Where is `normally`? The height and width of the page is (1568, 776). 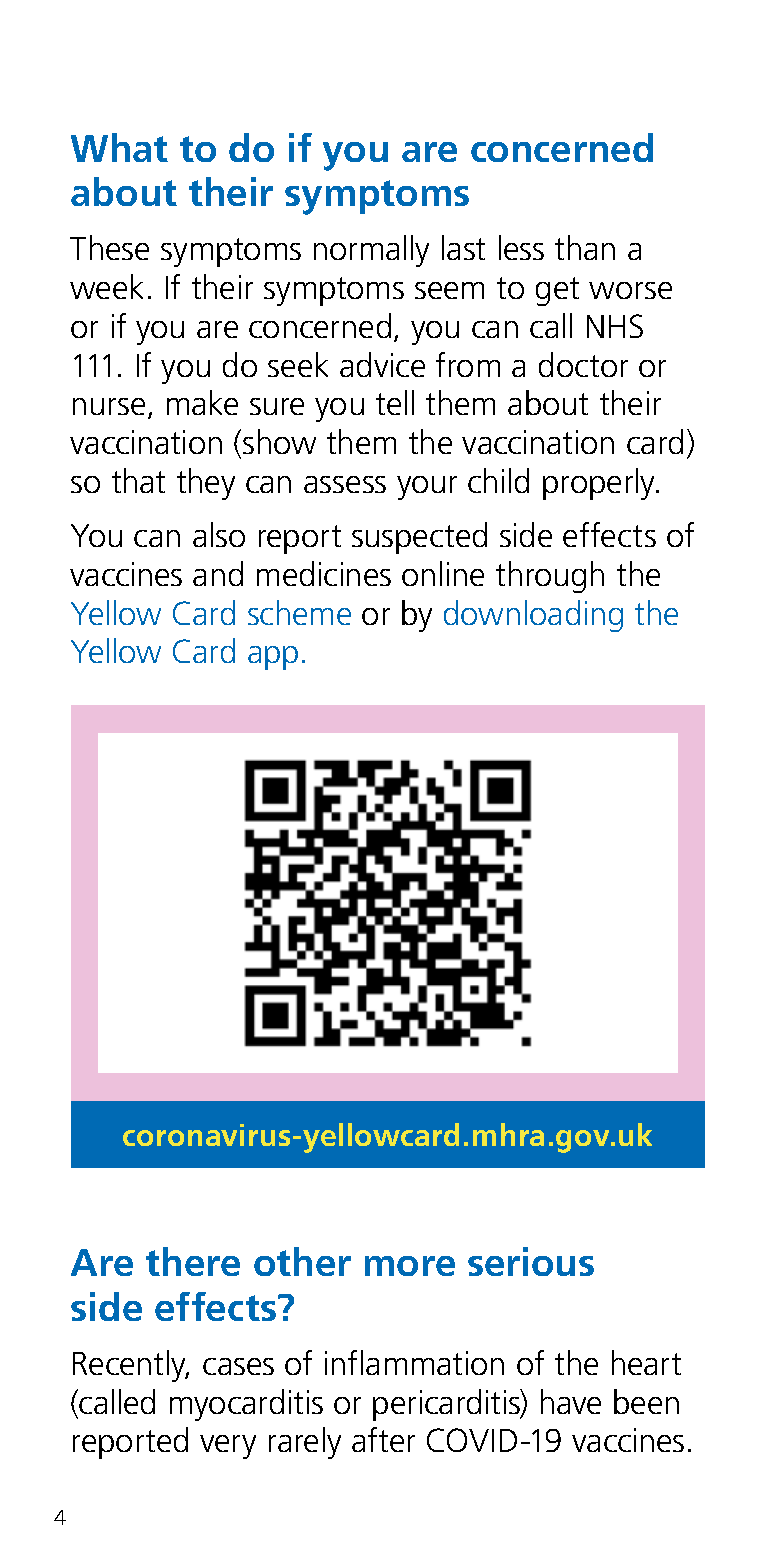
normally is located at coordinates (371, 251).
